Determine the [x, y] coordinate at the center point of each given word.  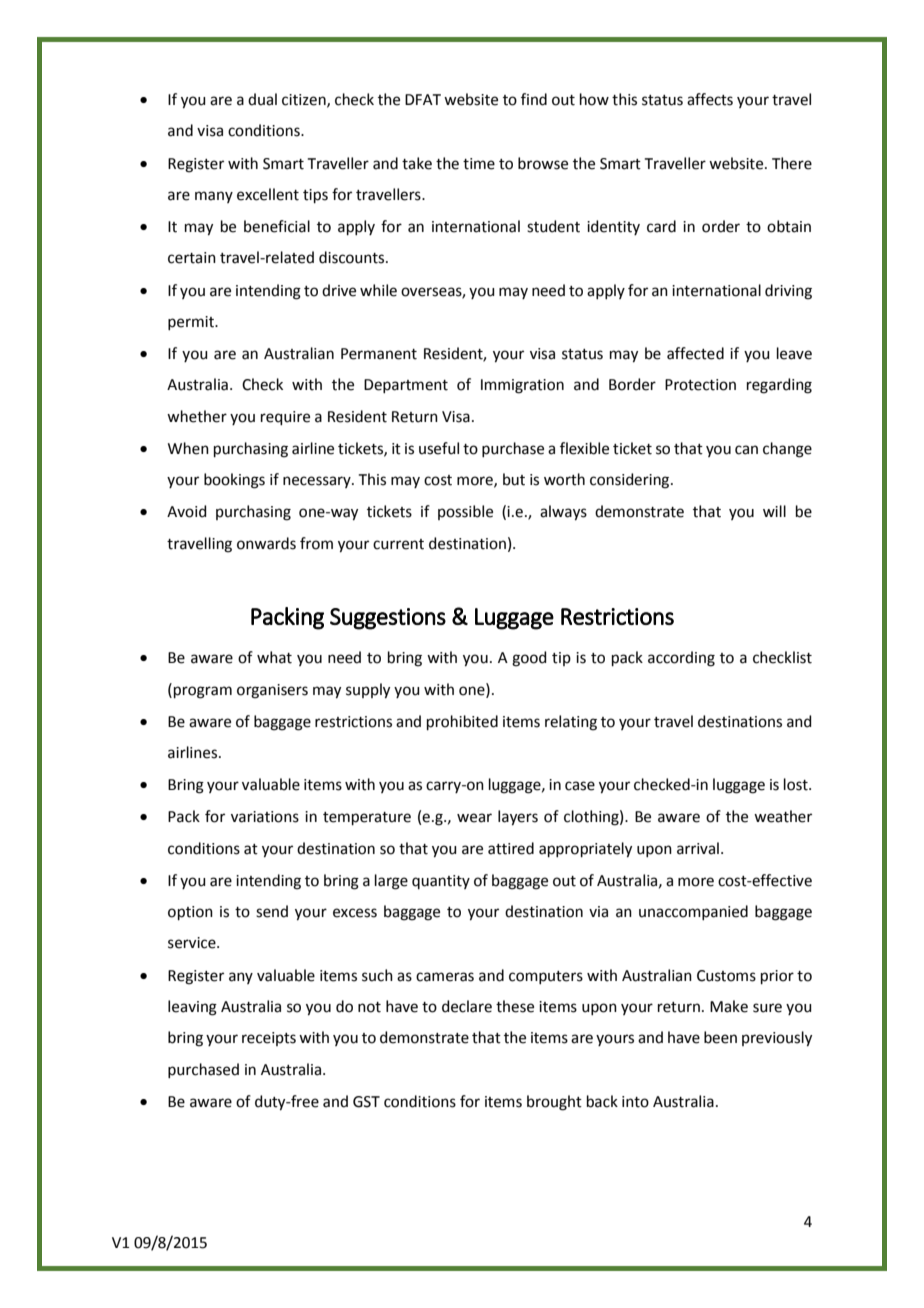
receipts [269, 1039]
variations [265, 817]
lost [797, 784]
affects [710, 99]
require [285, 418]
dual [262, 99]
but [514, 479]
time [479, 164]
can [746, 450]
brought [554, 1103]
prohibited [462, 722]
